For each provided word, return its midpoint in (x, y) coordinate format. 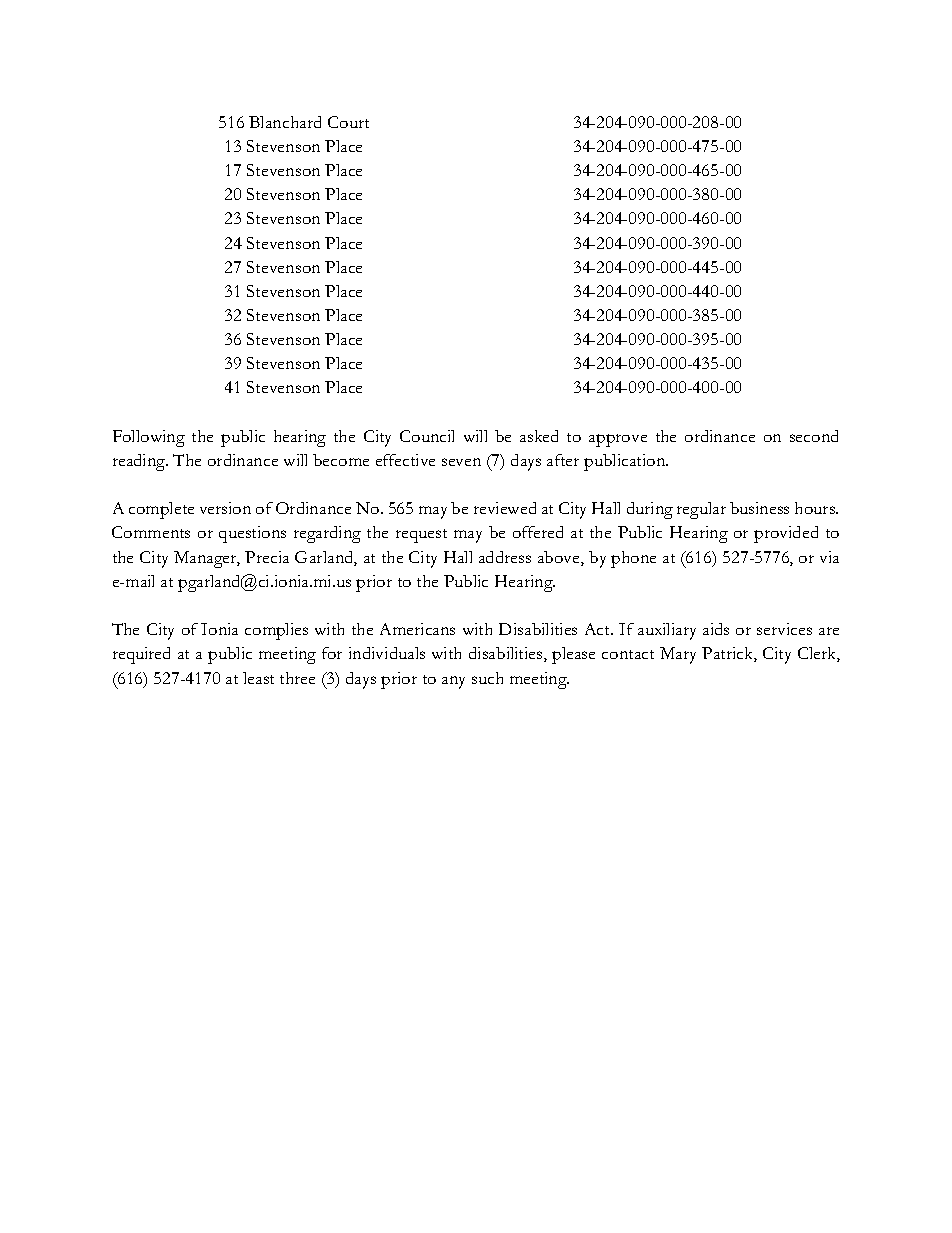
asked (539, 436)
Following (149, 438)
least (258, 678)
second (814, 436)
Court (348, 122)
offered (538, 532)
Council (427, 436)
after (563, 460)
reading (140, 462)
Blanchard (285, 122)
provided (786, 534)
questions (252, 534)
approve (618, 440)
